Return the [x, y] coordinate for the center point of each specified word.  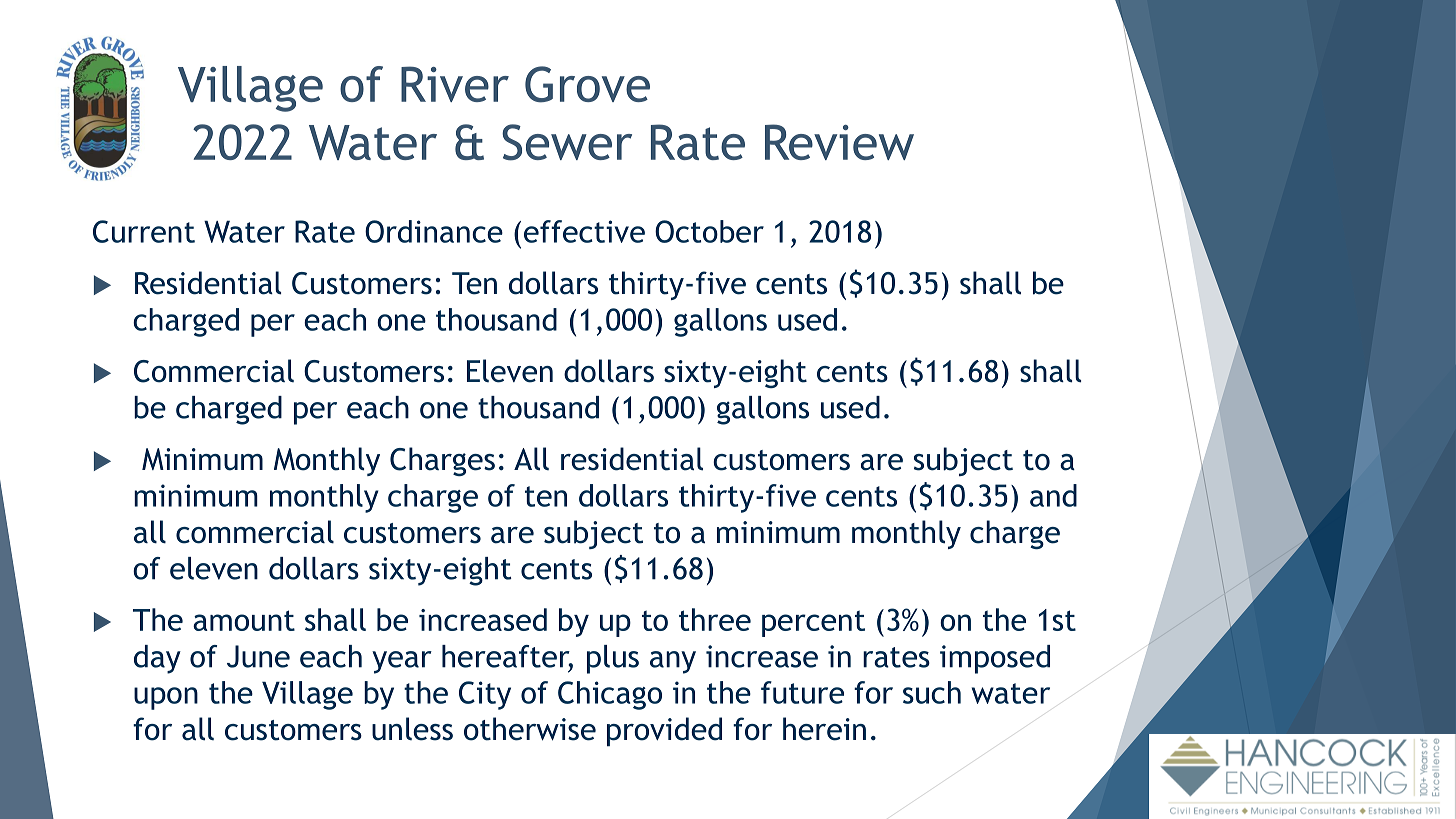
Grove [587, 84]
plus [613, 659]
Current [144, 231]
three [715, 619]
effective [584, 231]
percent [813, 623]
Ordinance [434, 231]
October [709, 231]
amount [244, 620]
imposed [995, 659]
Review [839, 142]
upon [166, 698]
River [455, 84]
